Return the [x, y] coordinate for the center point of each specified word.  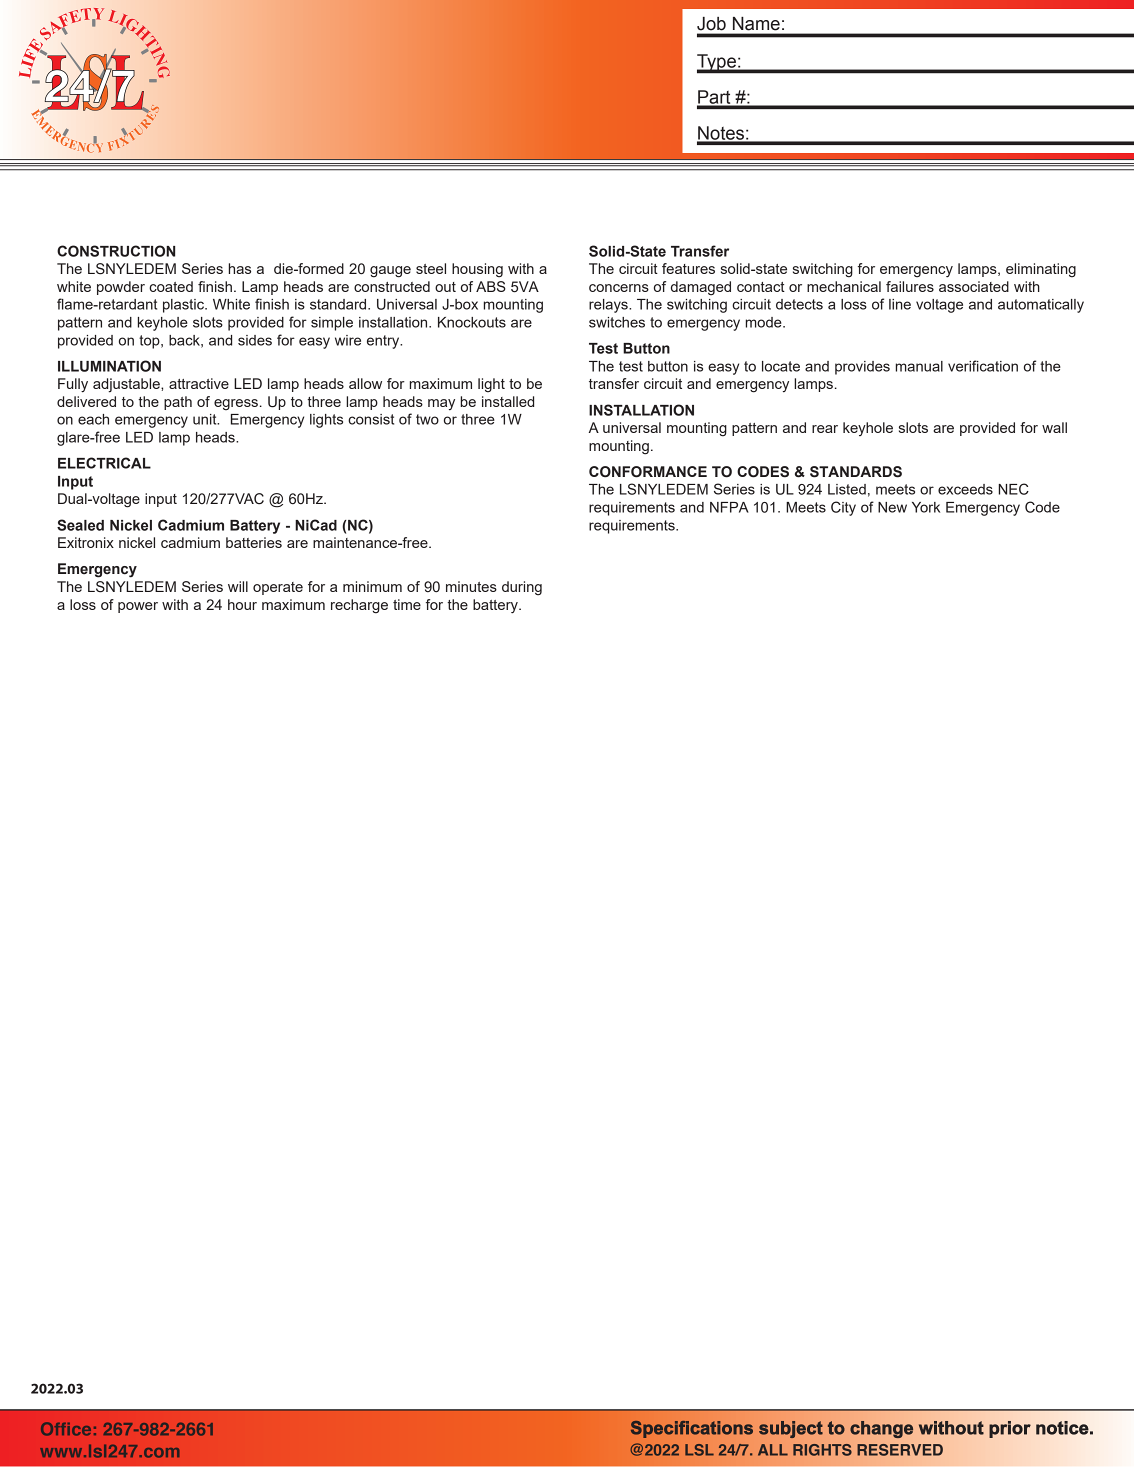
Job [711, 24]
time [407, 604]
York [926, 507]
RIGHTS [822, 1450]
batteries [254, 542]
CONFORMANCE [648, 472]
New [892, 507]
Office [66, 1429]
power [138, 607]
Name [756, 24]
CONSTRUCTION [116, 251]
